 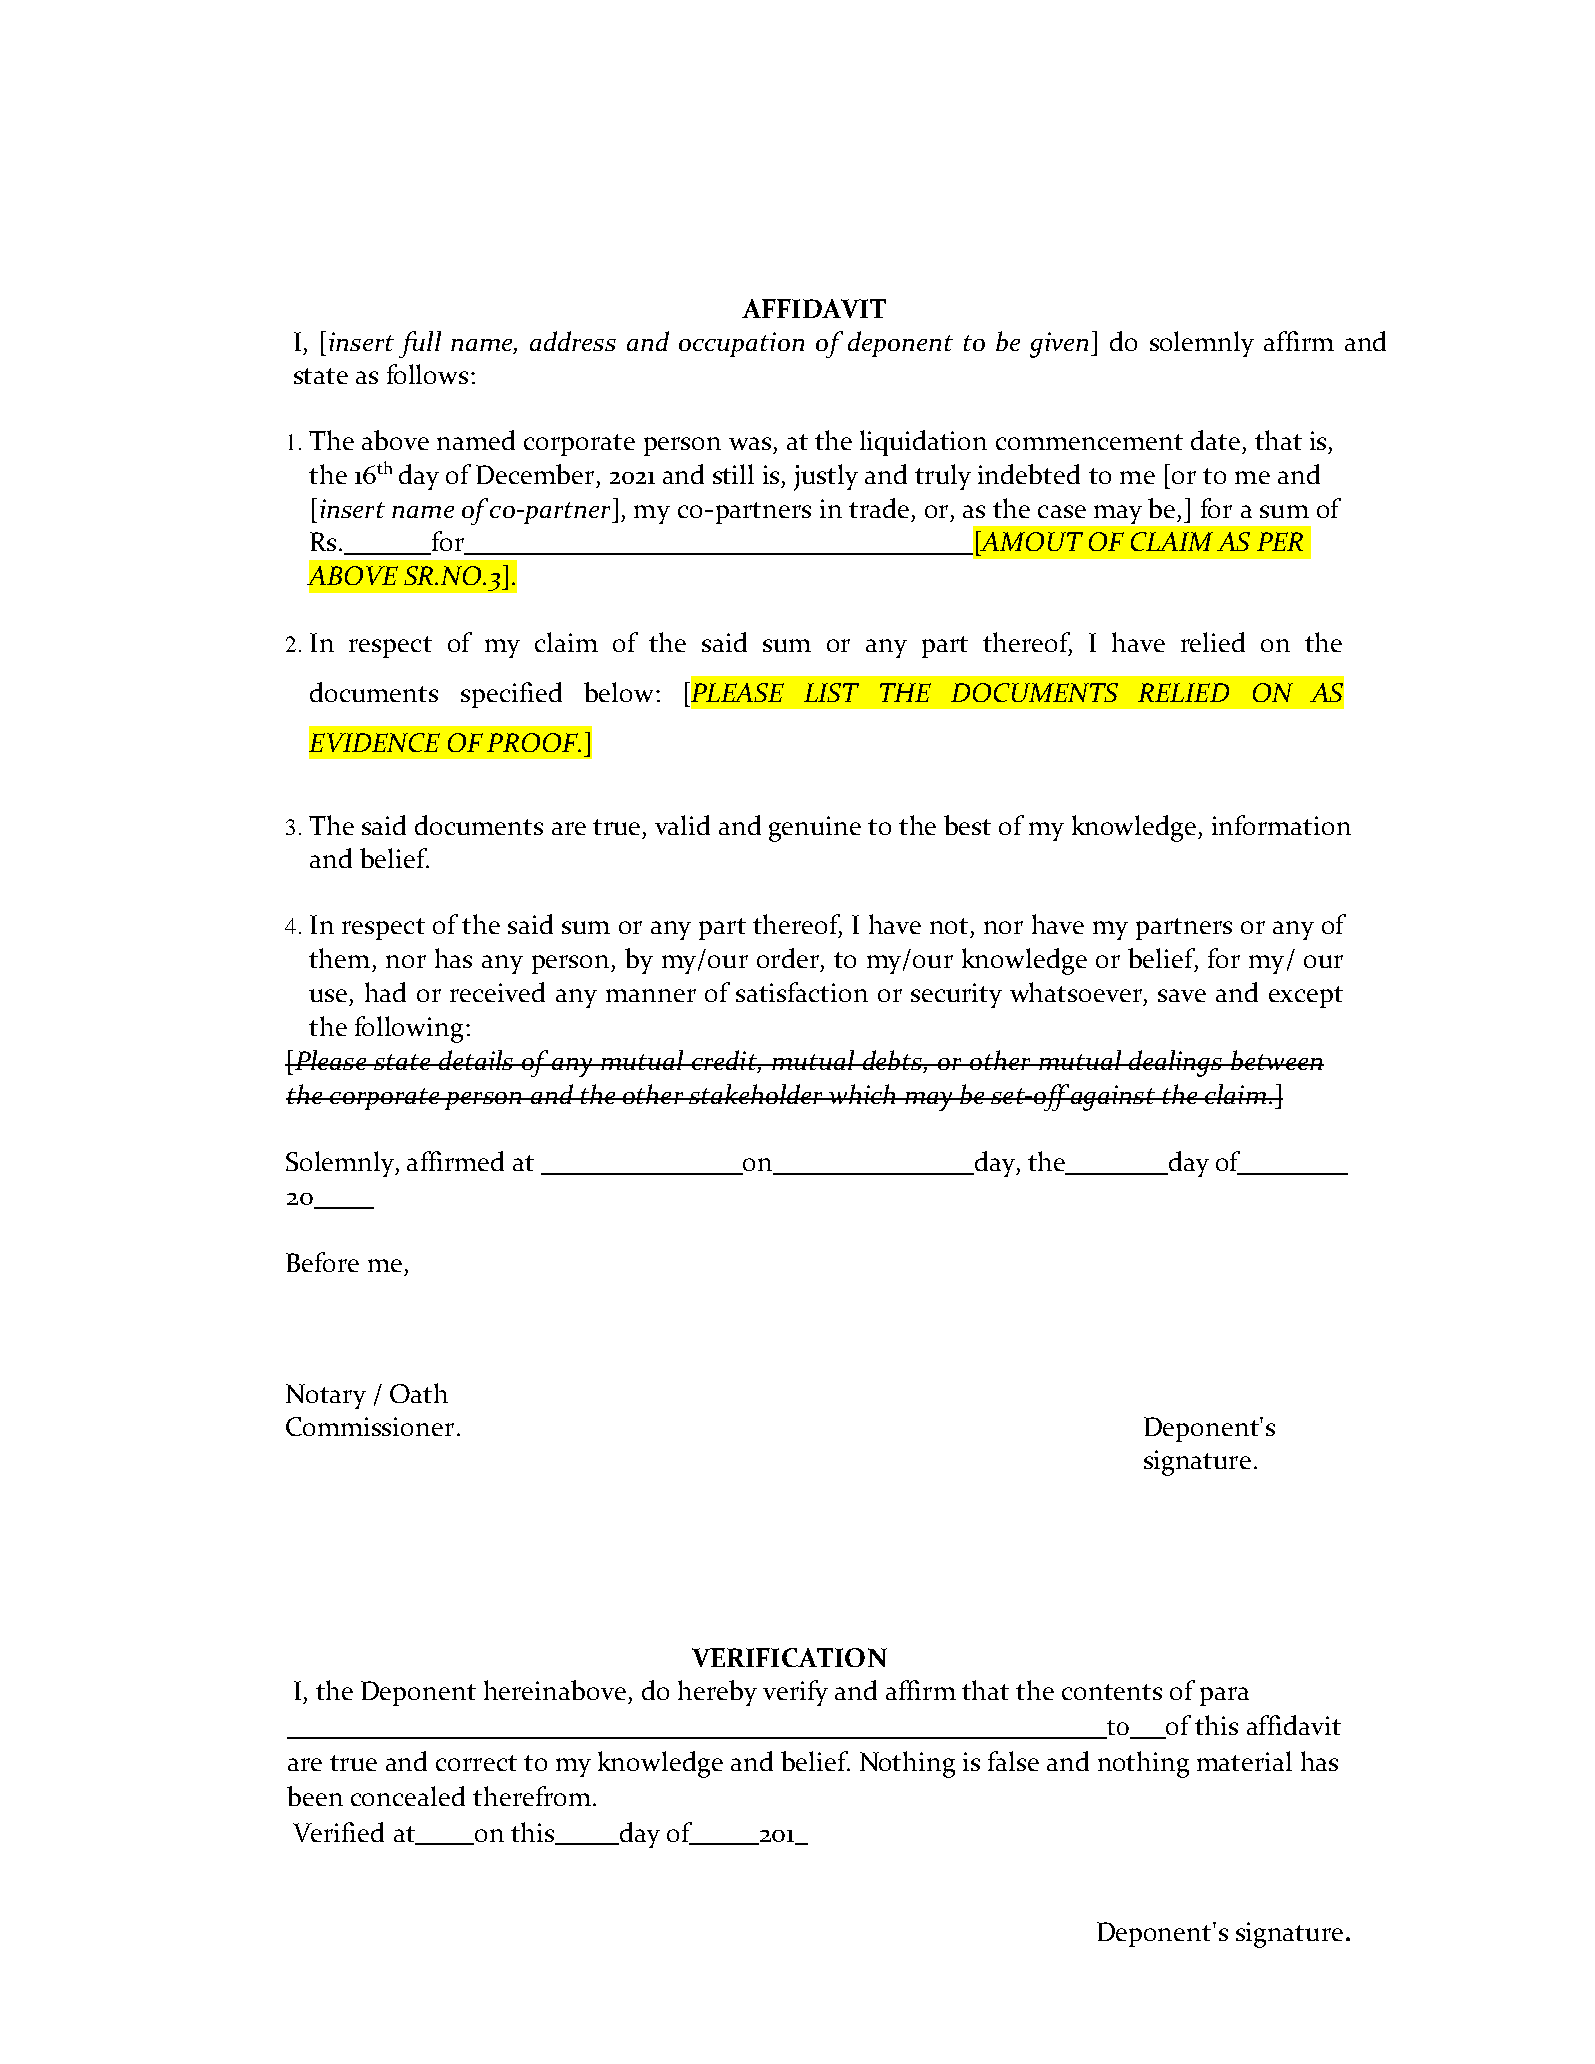 I want to click on date, so click(x=1215, y=440).
